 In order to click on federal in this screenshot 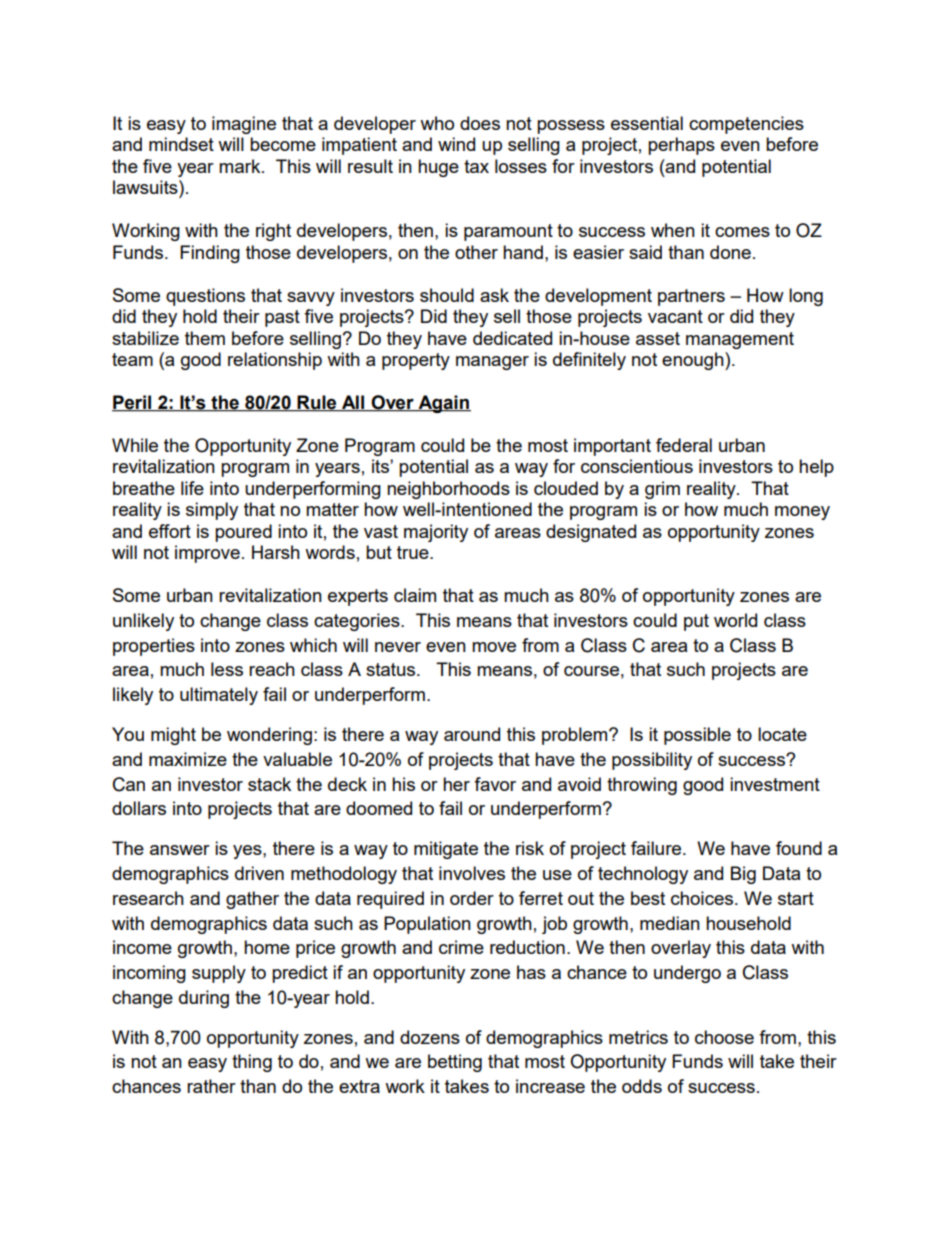, I will do `click(684, 445)`.
